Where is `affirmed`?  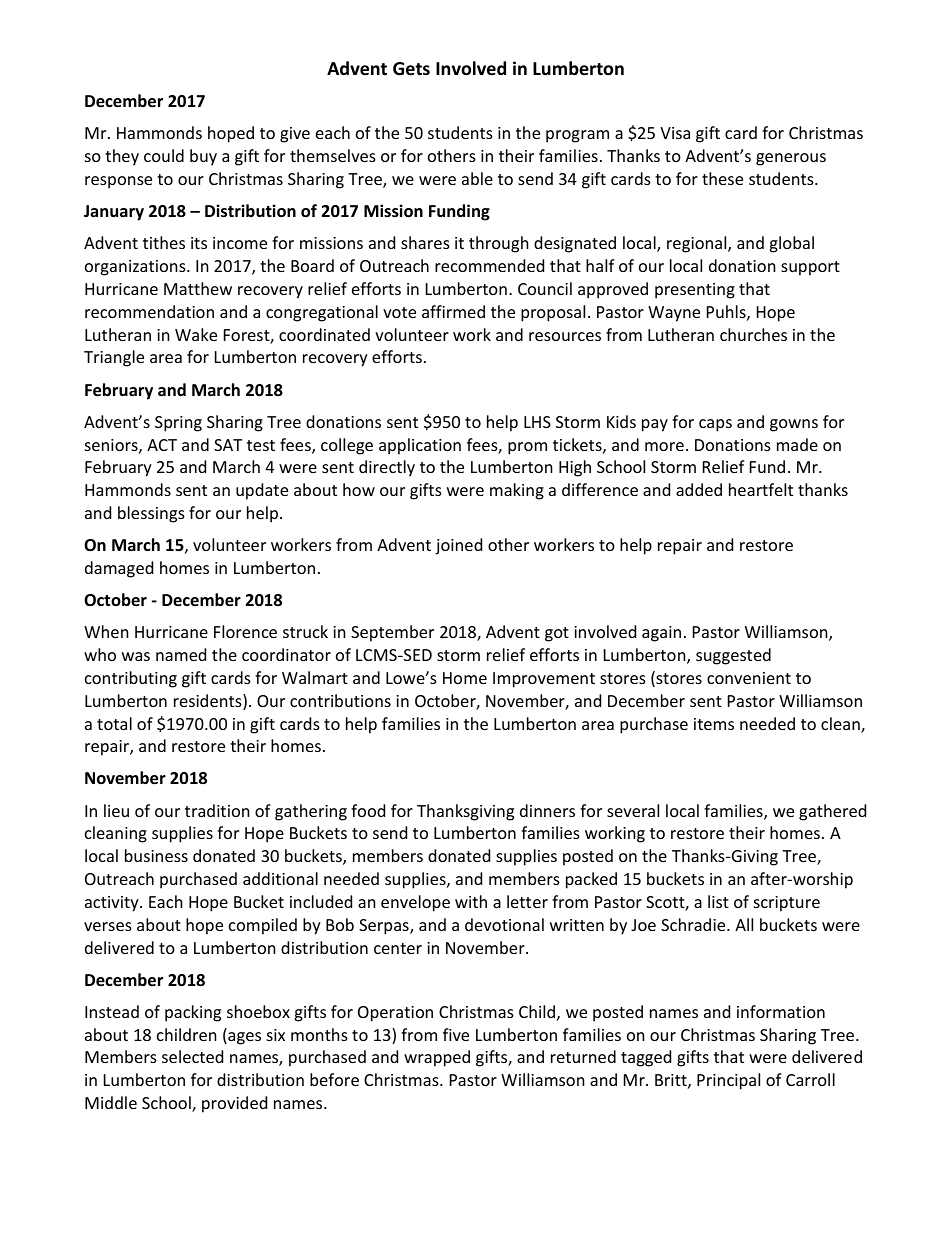 affirmed is located at coordinates (453, 311).
